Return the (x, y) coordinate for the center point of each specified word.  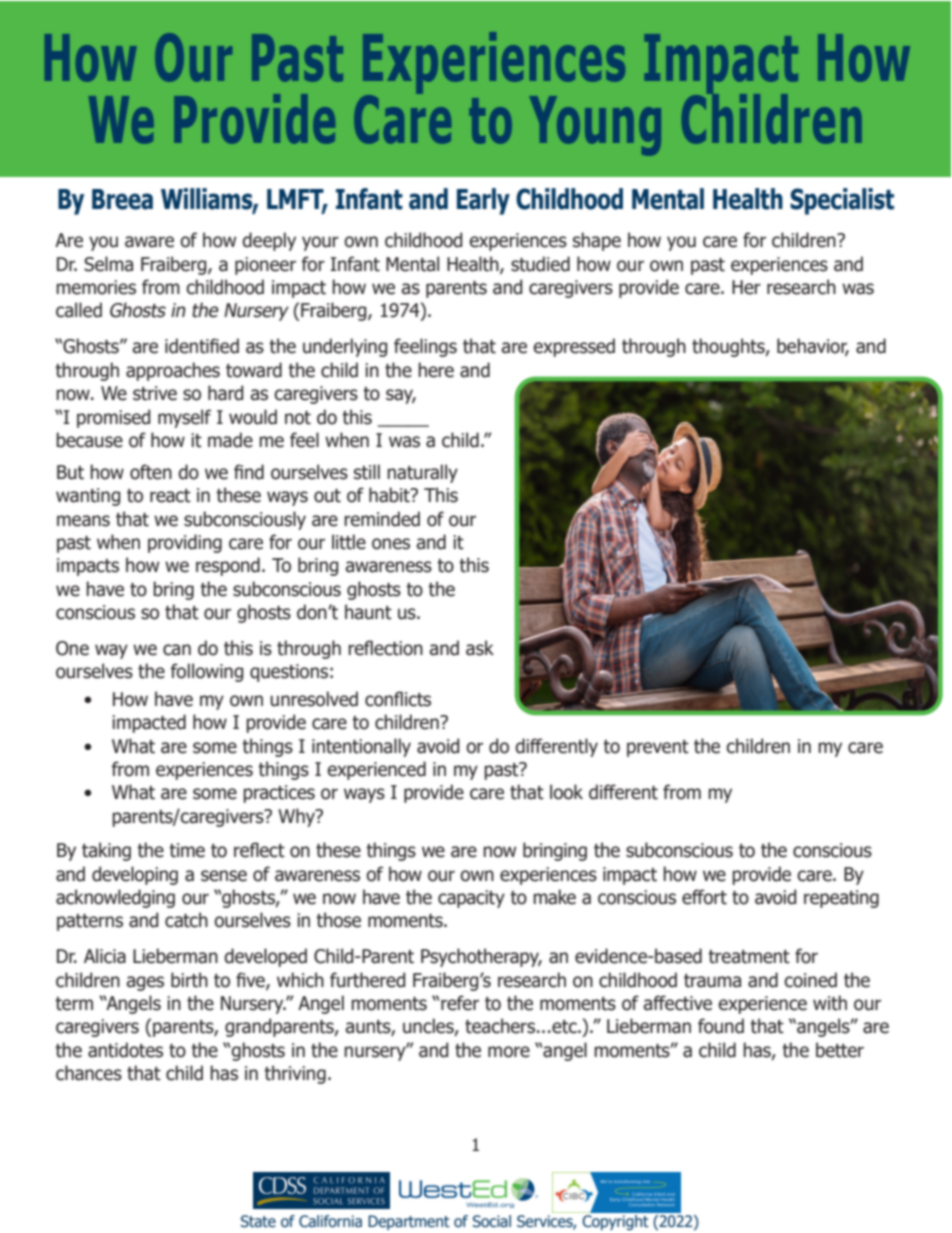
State (258, 1221)
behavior (813, 347)
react (170, 496)
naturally (422, 473)
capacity (471, 899)
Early (483, 201)
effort (704, 897)
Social (492, 1221)
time (187, 850)
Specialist (842, 201)
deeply (269, 241)
